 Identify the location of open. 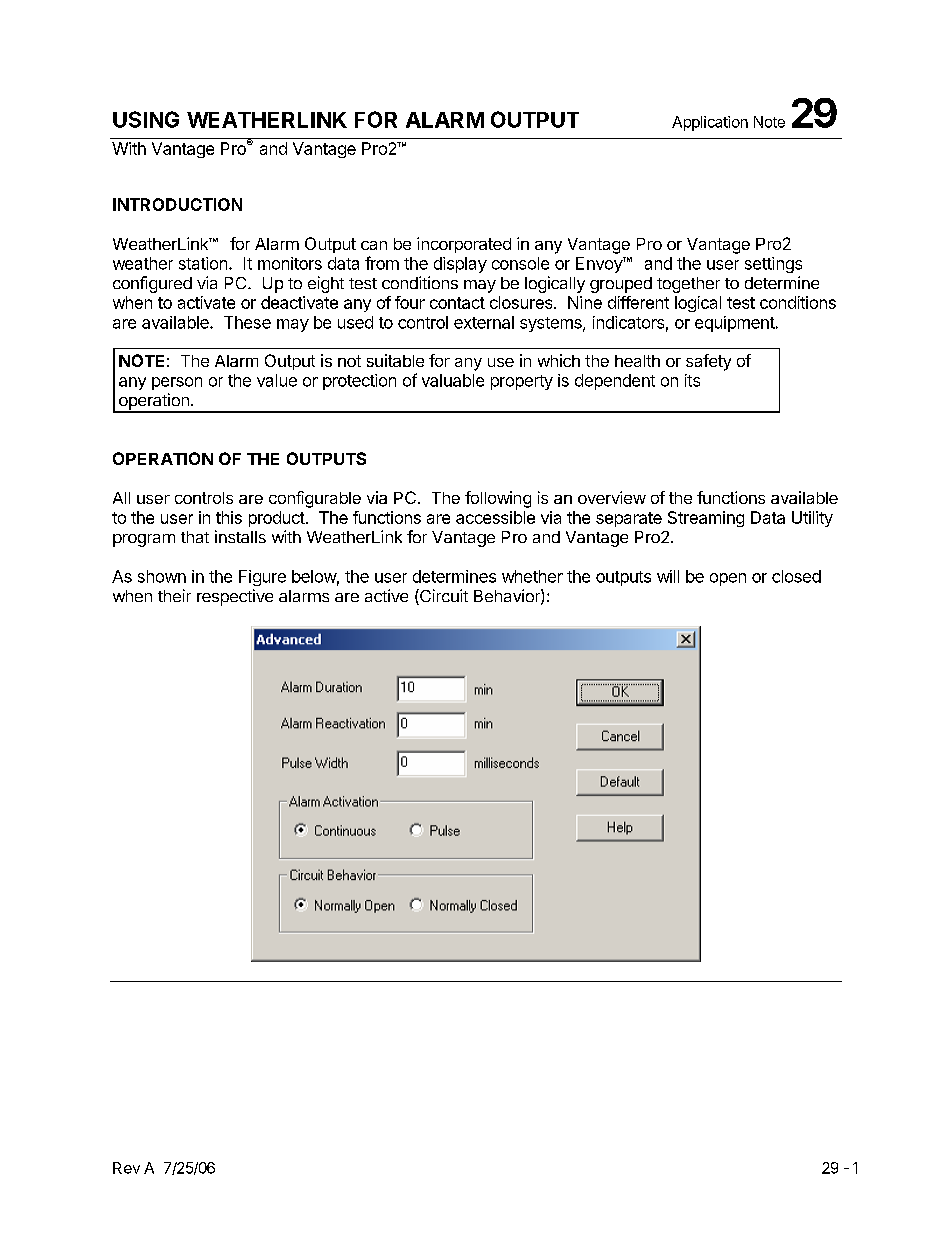
(728, 579).
